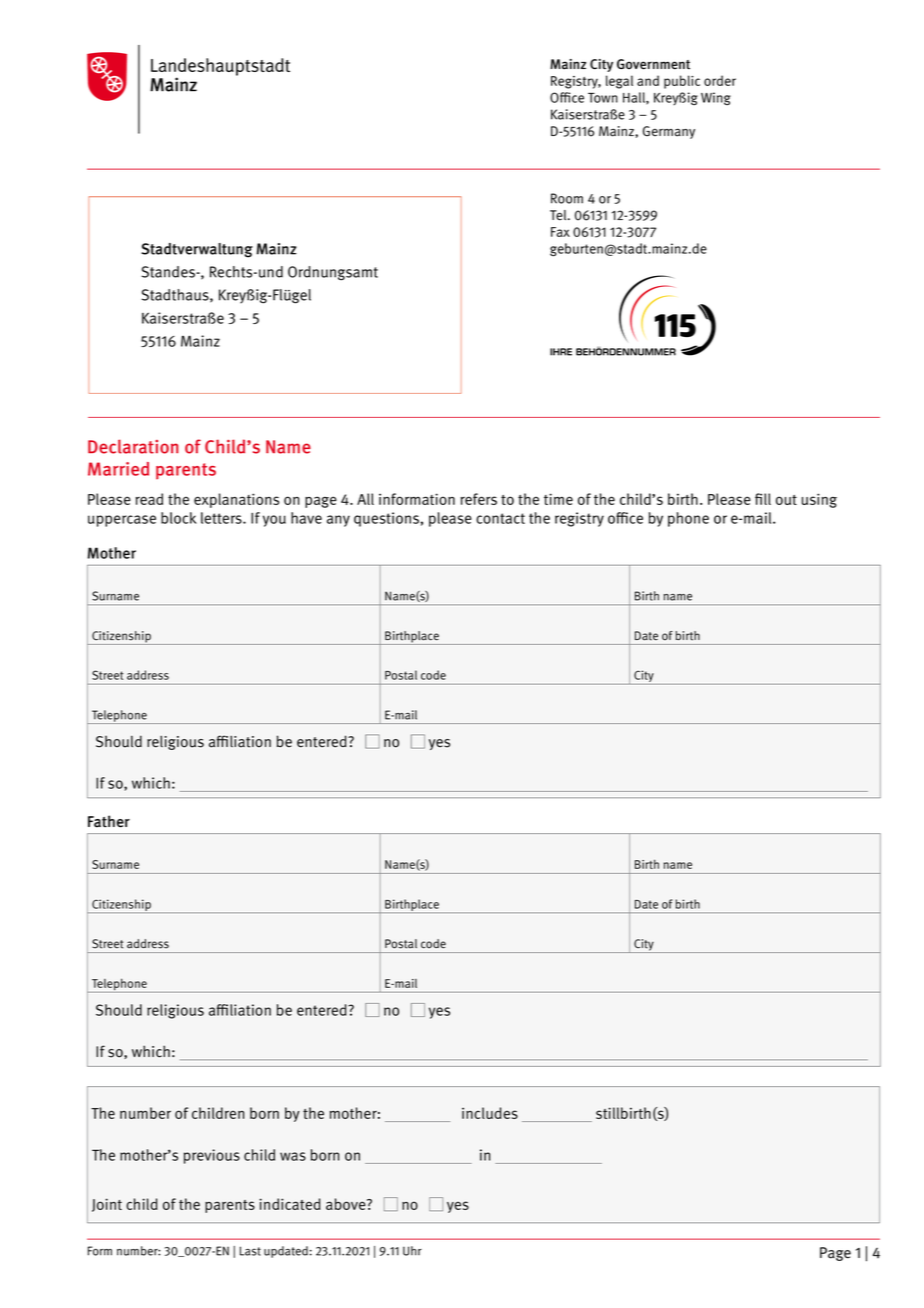 The height and width of the page is (1308, 924). Describe the element at coordinates (603, 98) in the page. I see `Town` at that location.
